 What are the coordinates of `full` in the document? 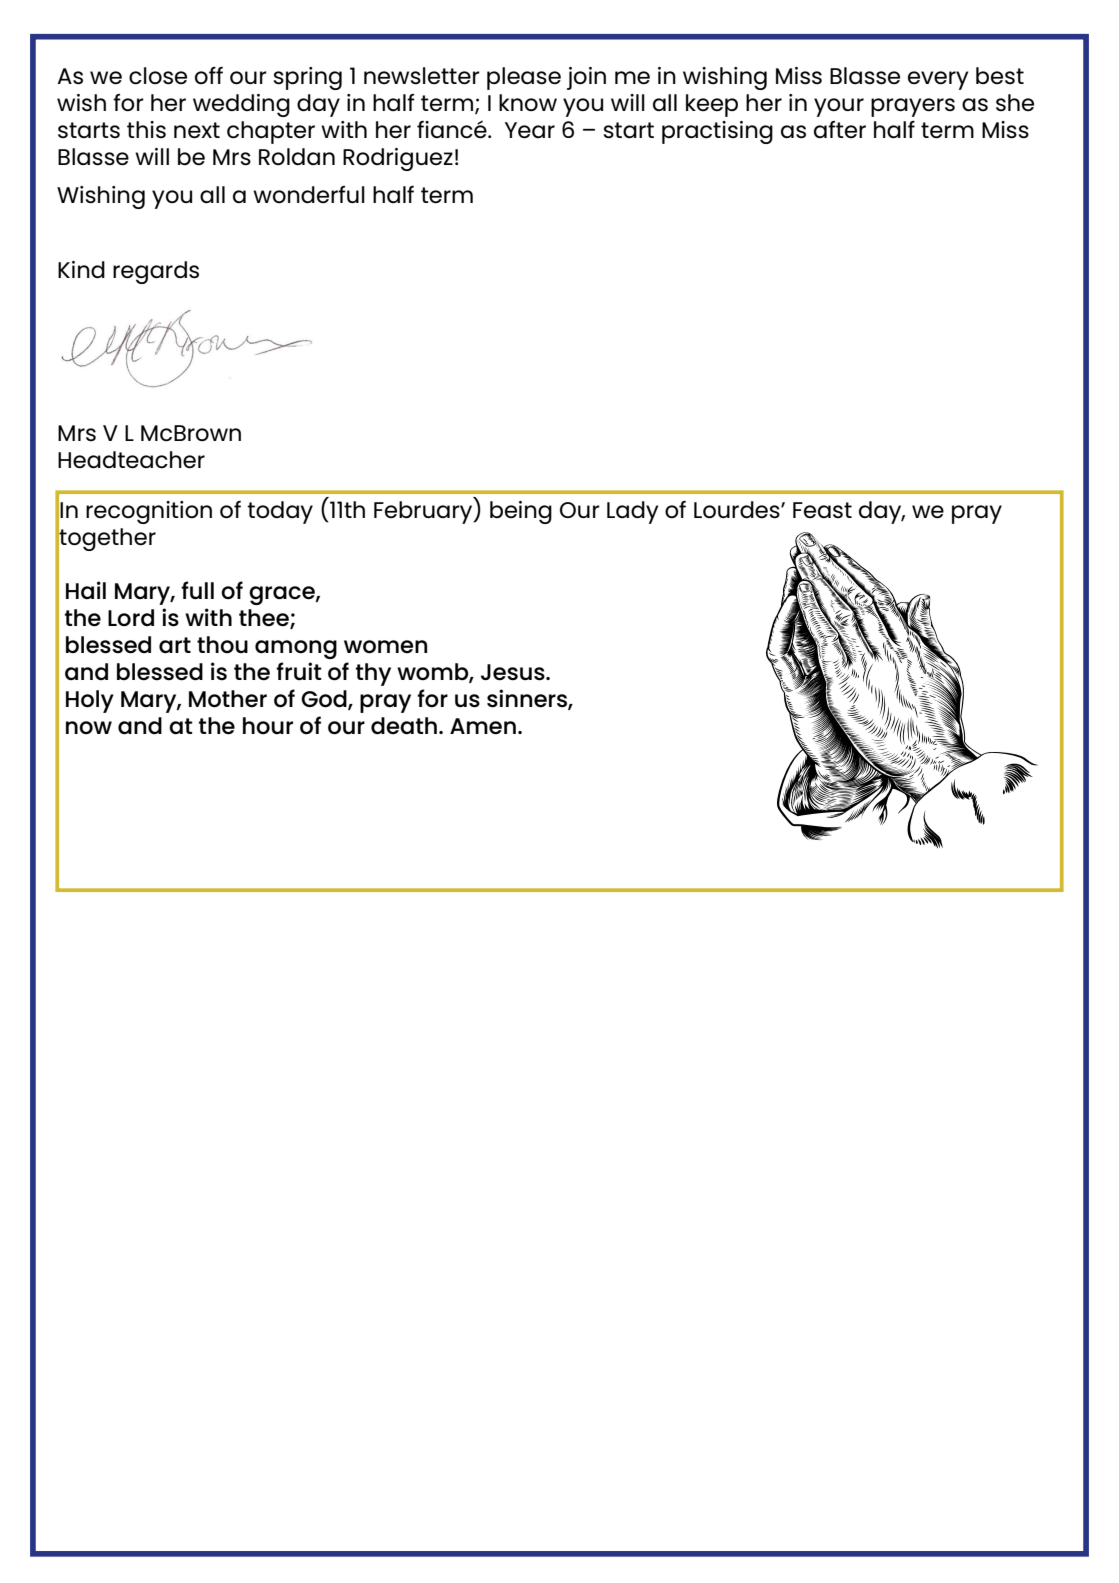 It's located at (197, 590).
